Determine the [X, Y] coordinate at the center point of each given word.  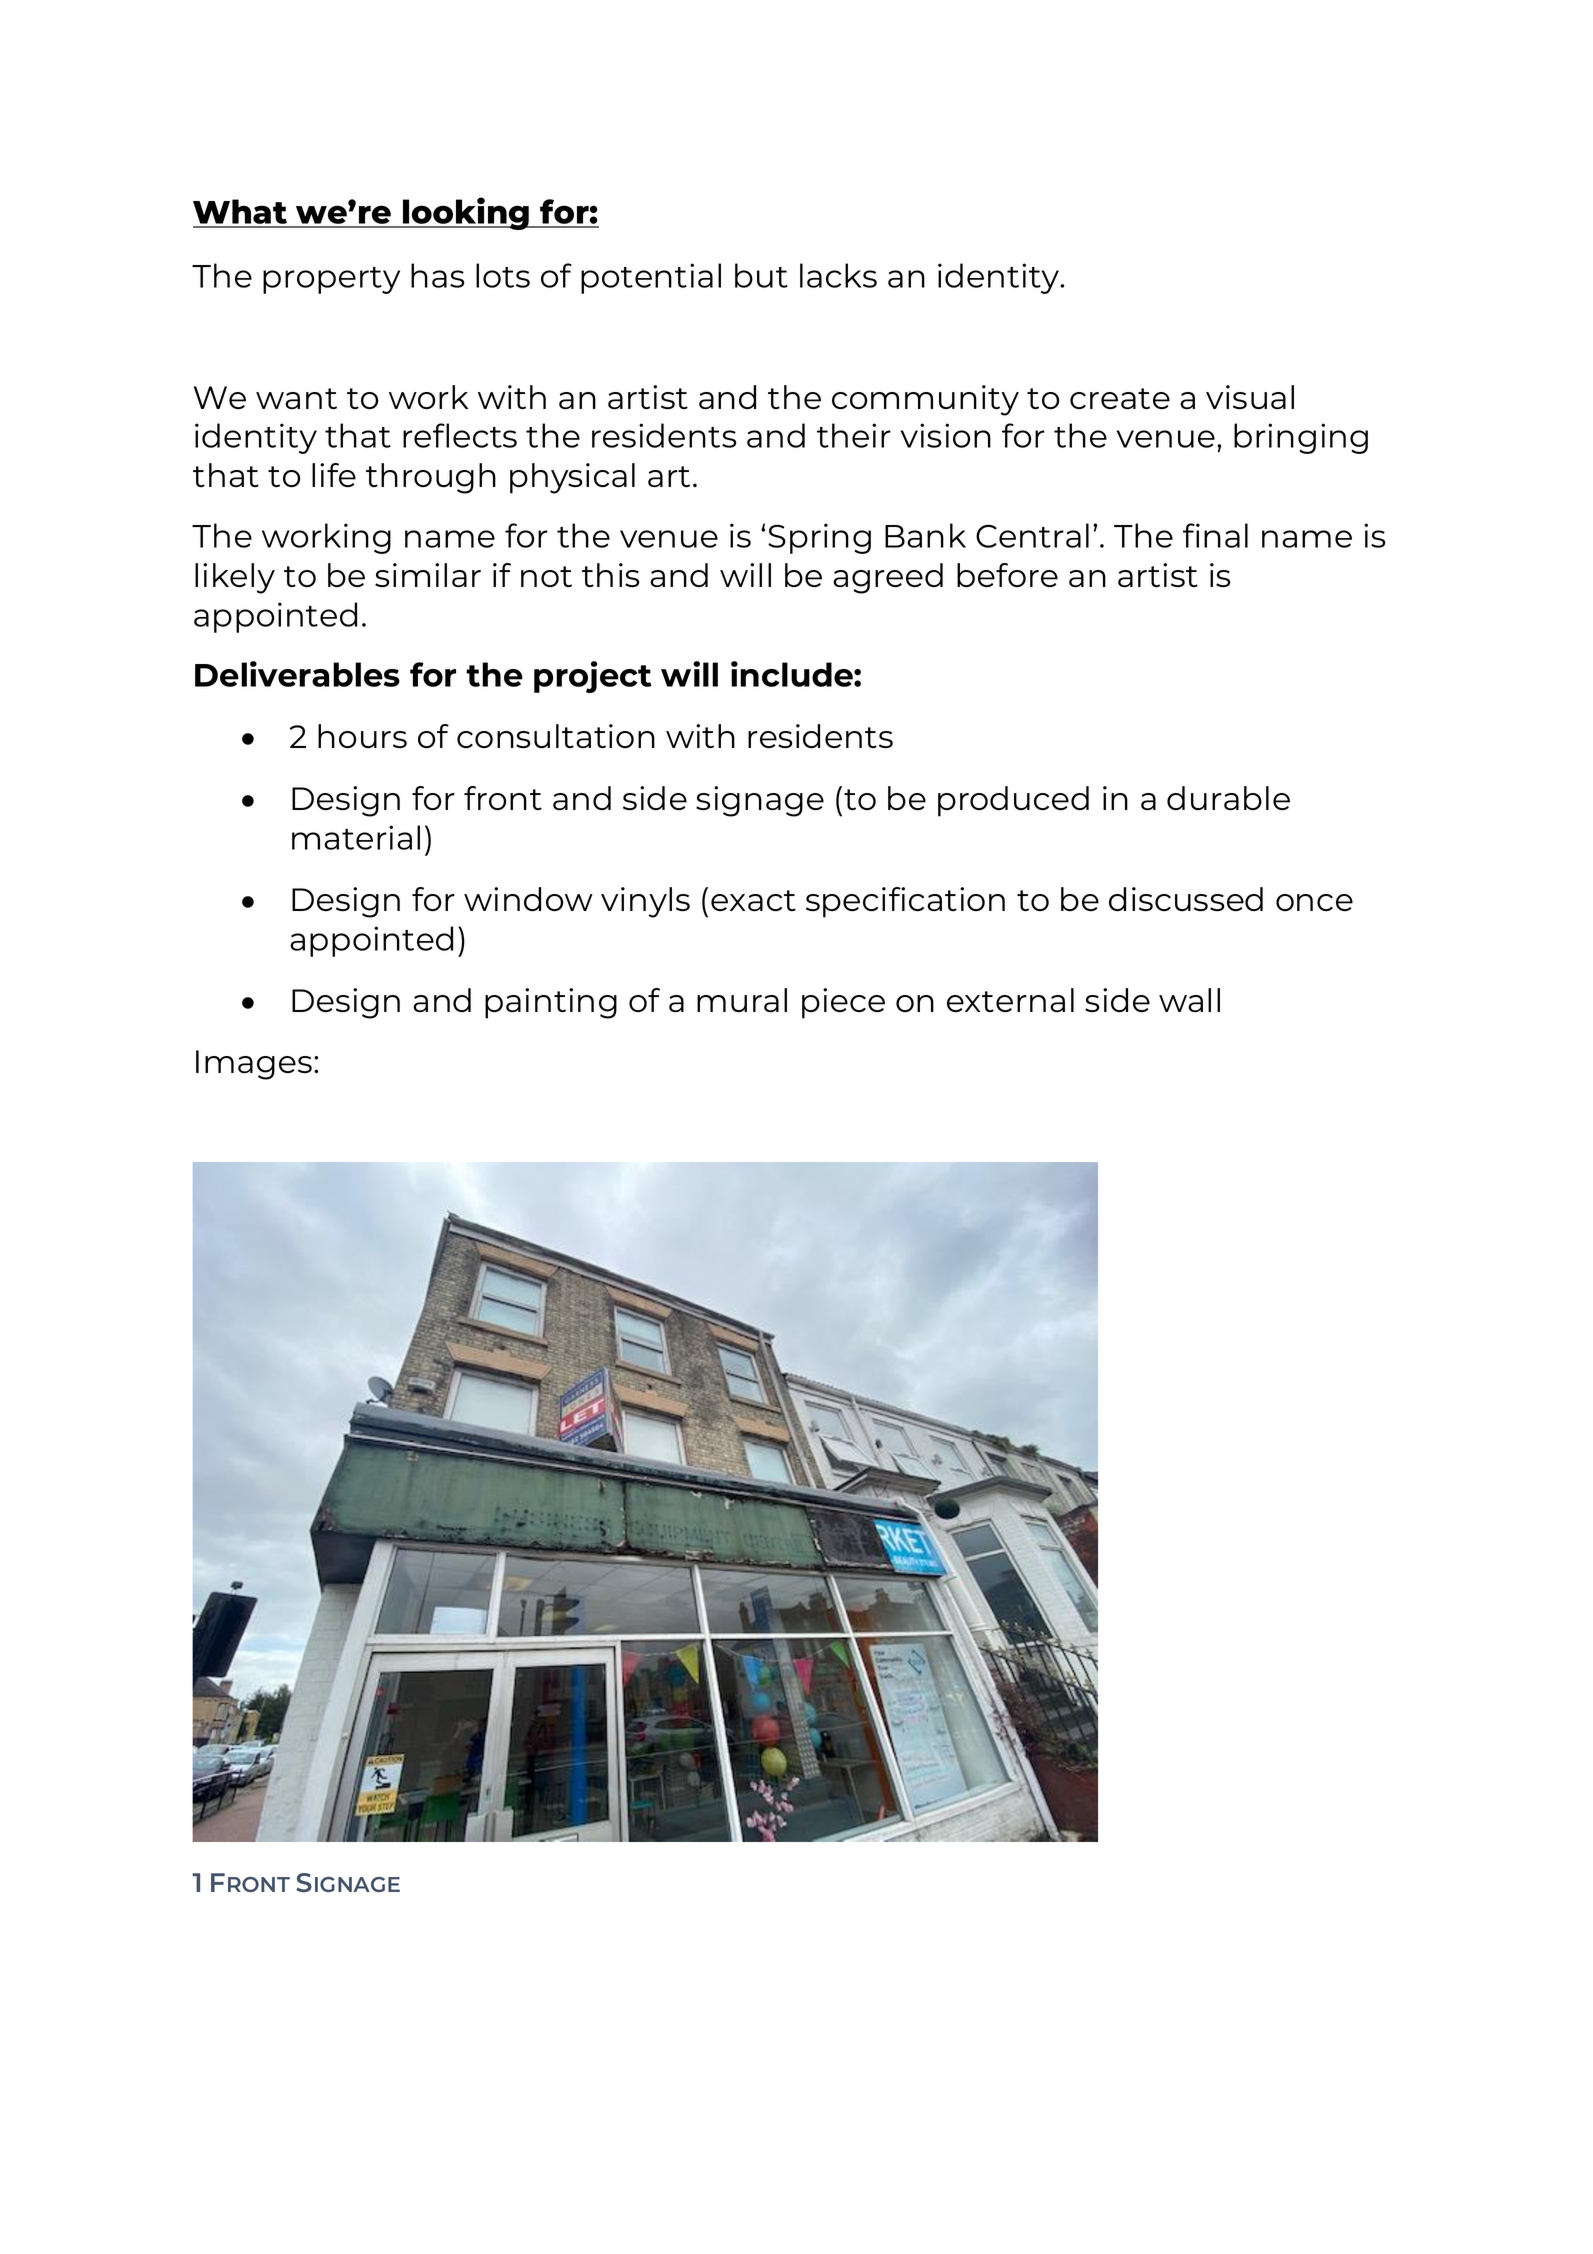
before [1007, 575]
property [331, 280]
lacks [838, 275]
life [334, 475]
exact [753, 900]
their [854, 435]
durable [1228, 798]
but [761, 275]
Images [254, 1065]
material [356, 837]
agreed [888, 578]
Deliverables [297, 674]
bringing [1301, 438]
